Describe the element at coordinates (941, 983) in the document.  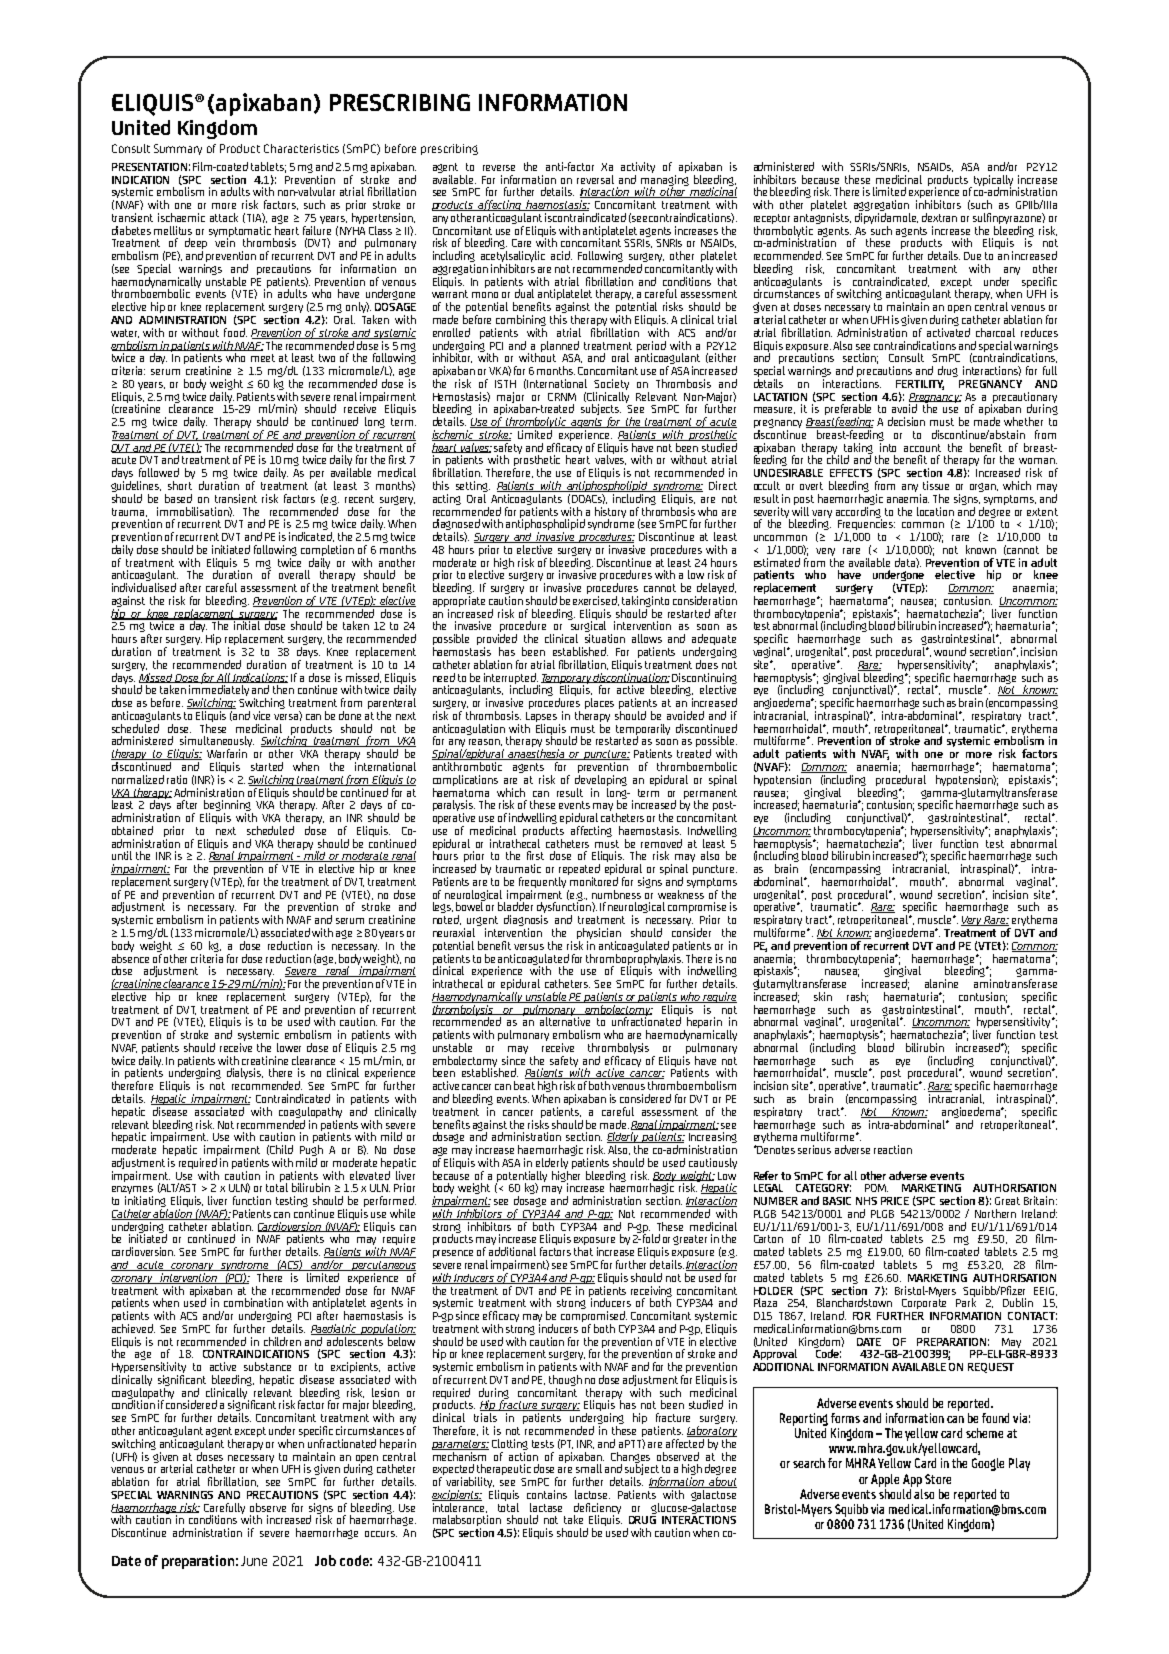
I see `alanine` at that location.
